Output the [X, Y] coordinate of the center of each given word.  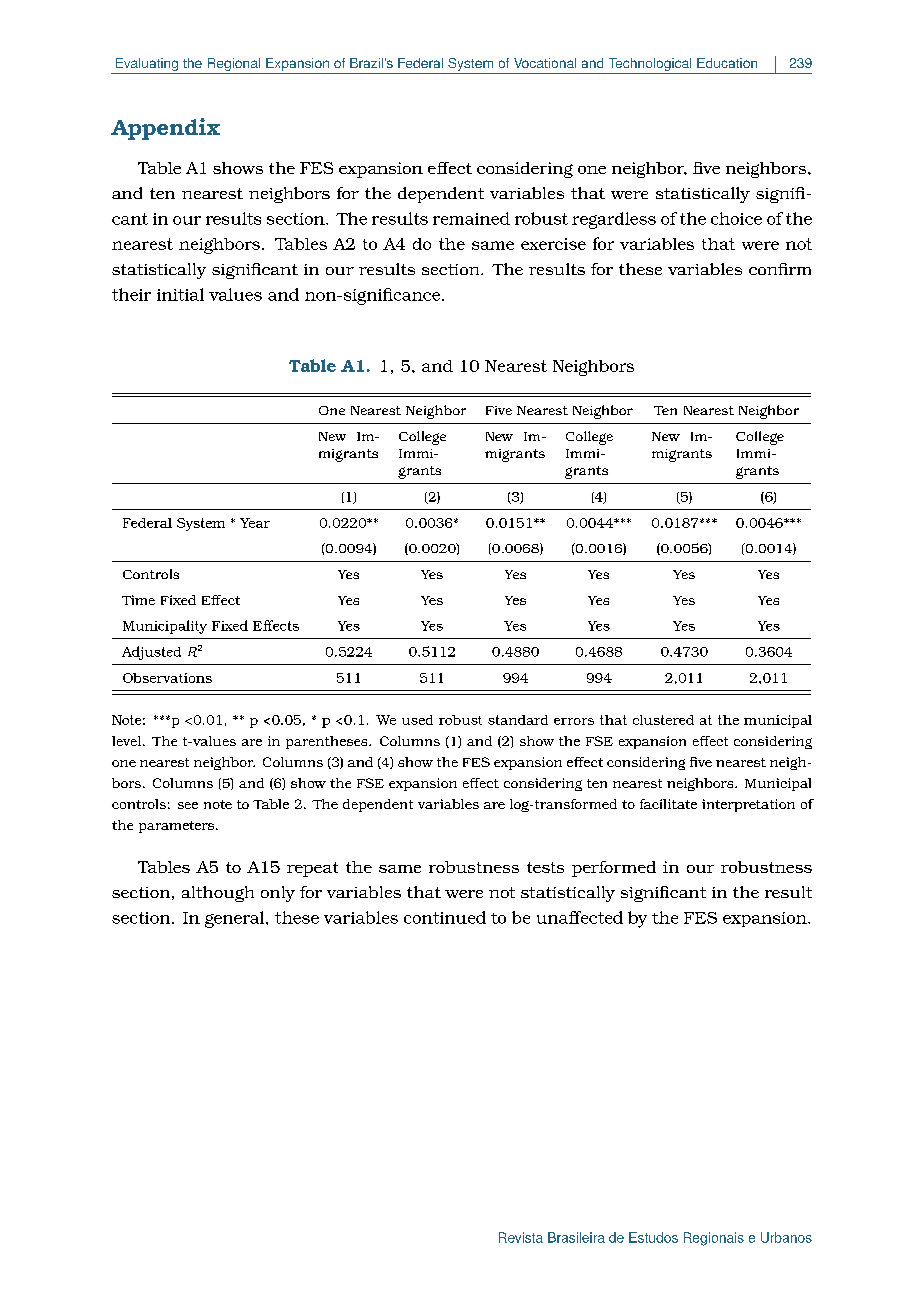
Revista [521, 1237]
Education [727, 63]
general [236, 919]
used [417, 720]
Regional [234, 66]
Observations [167, 678]
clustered [663, 720]
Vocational [545, 63]
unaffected [580, 917]
